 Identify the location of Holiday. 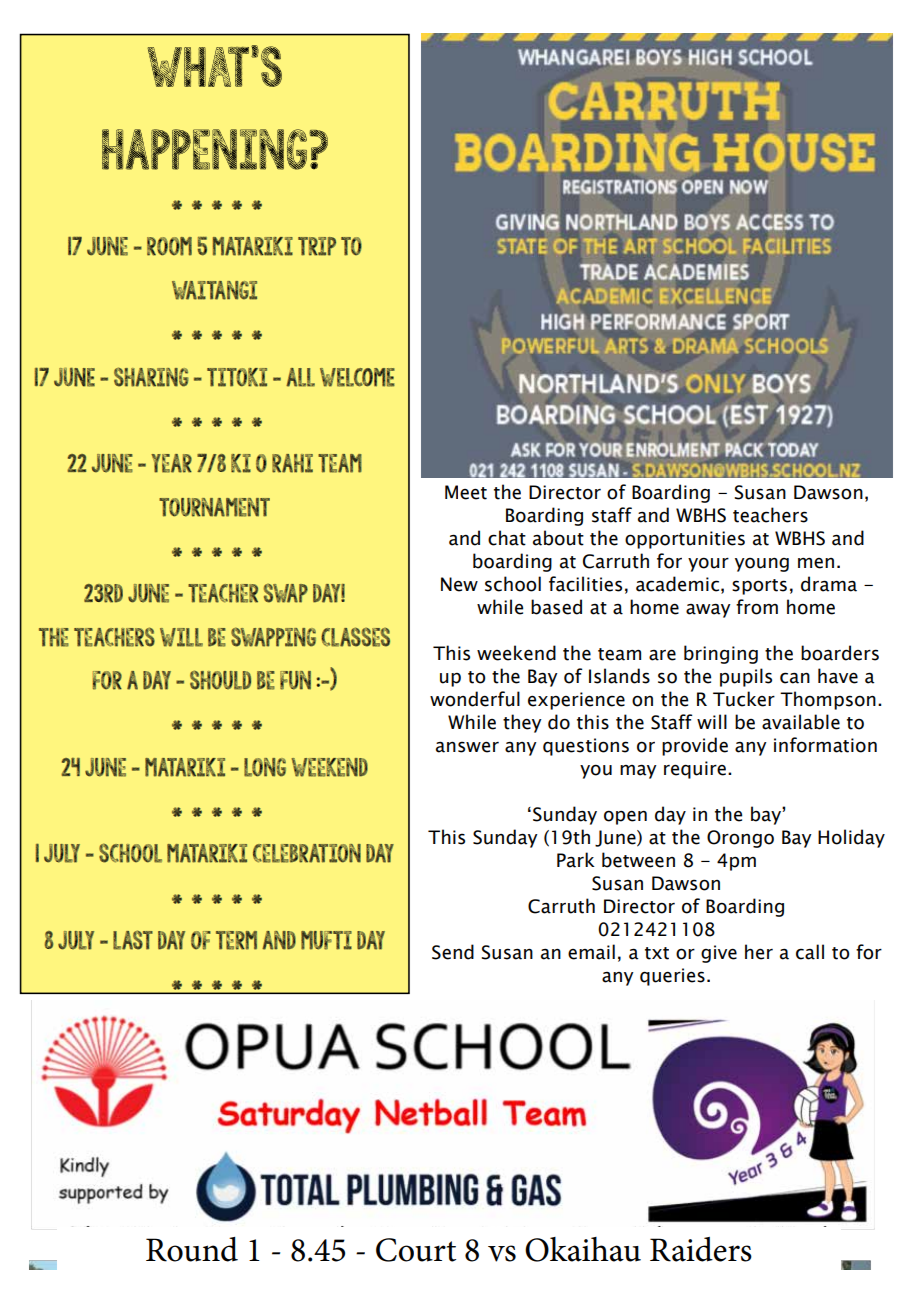
(851, 838).
